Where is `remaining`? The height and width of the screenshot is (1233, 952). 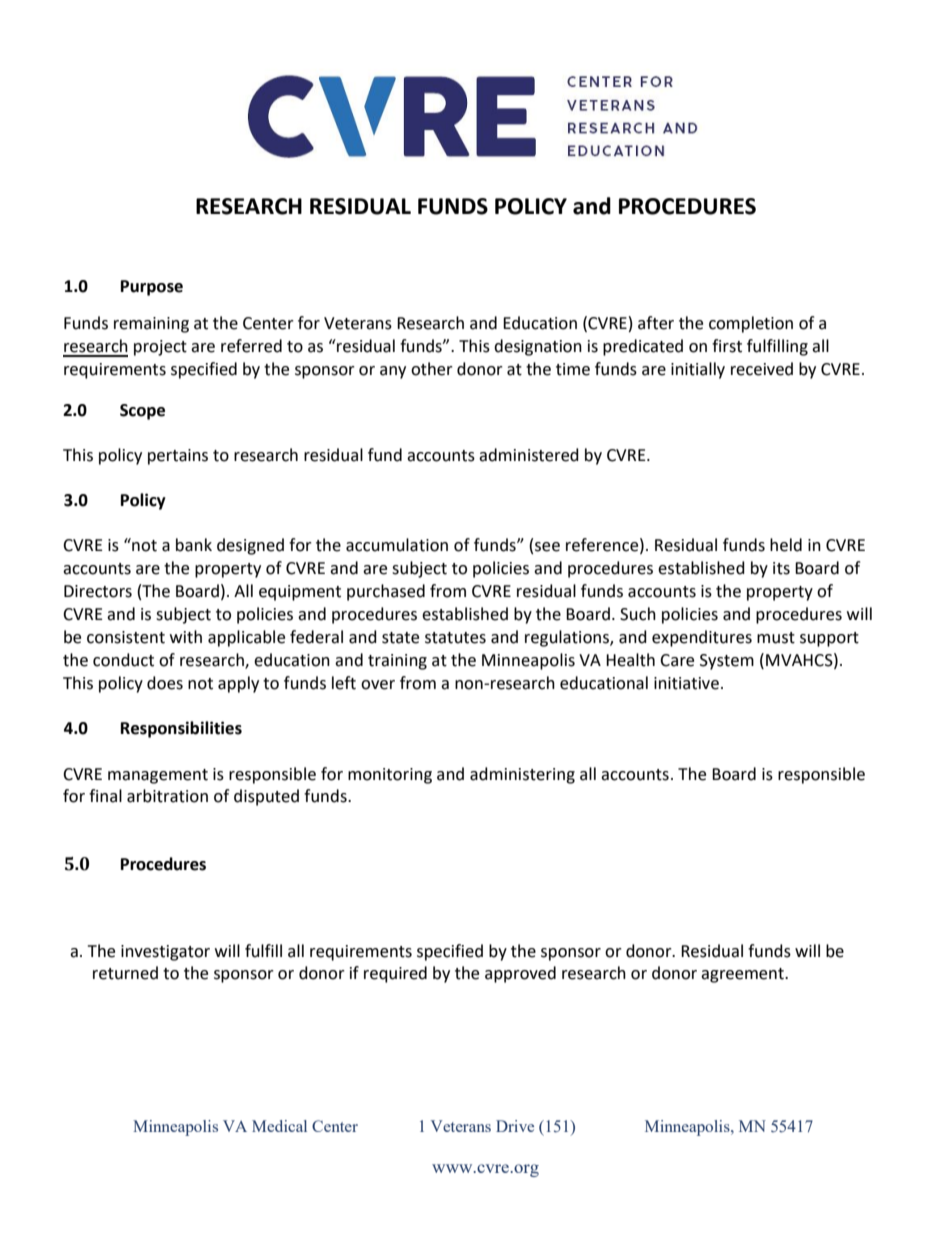 remaining is located at coordinates (151, 325).
